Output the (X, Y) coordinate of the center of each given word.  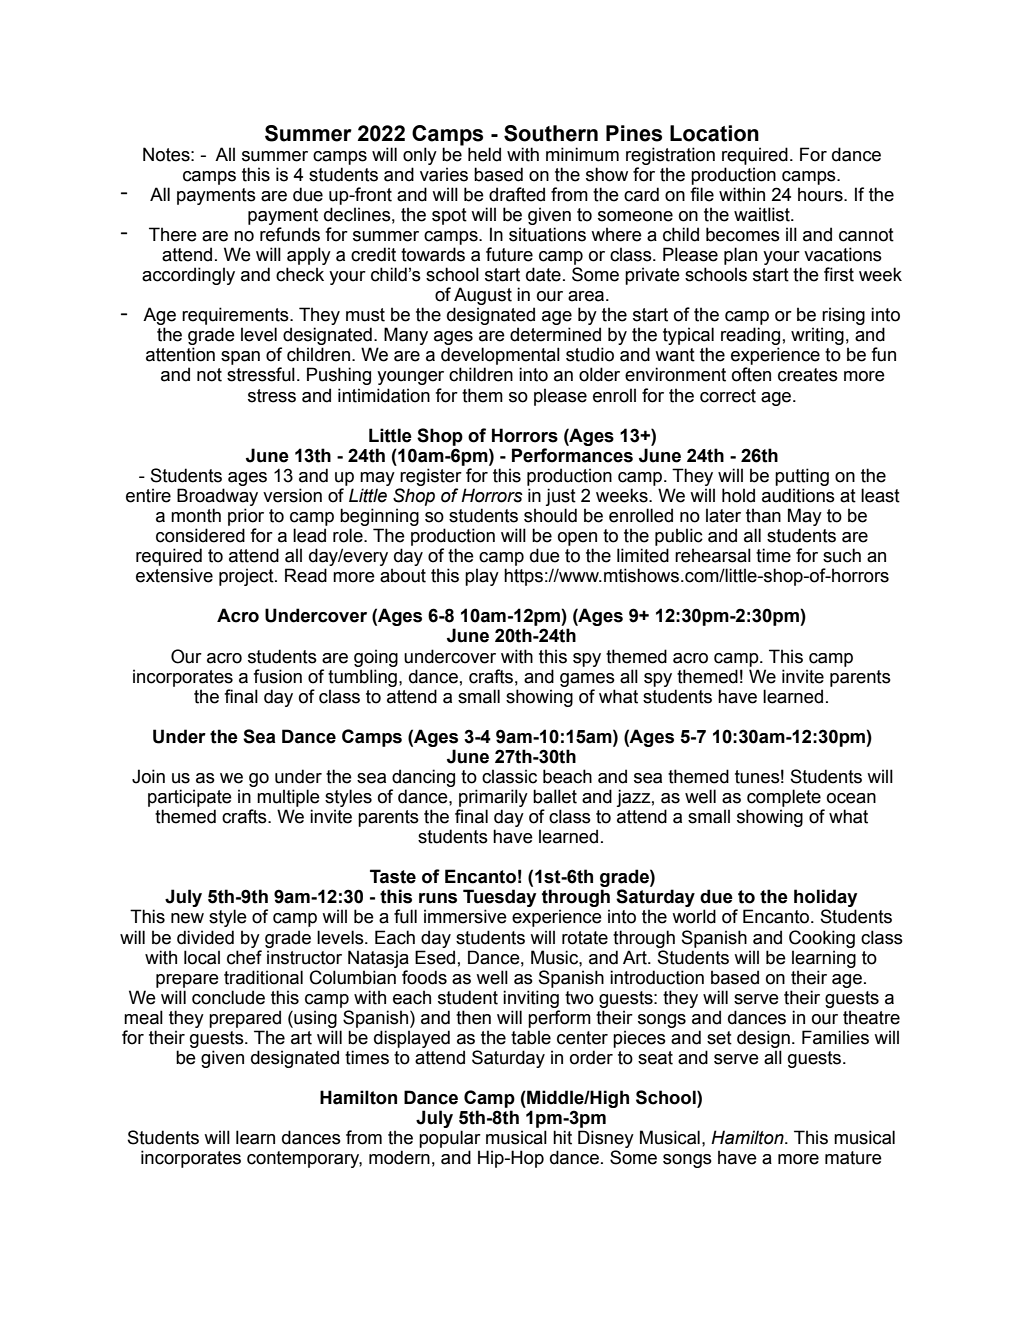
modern (399, 1157)
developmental (500, 356)
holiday (825, 899)
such (842, 555)
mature (853, 1158)
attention (180, 354)
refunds (290, 234)
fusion (277, 676)
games (587, 680)
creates (808, 375)
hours (821, 194)
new (187, 918)
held (484, 154)
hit (562, 1137)
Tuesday (499, 899)
